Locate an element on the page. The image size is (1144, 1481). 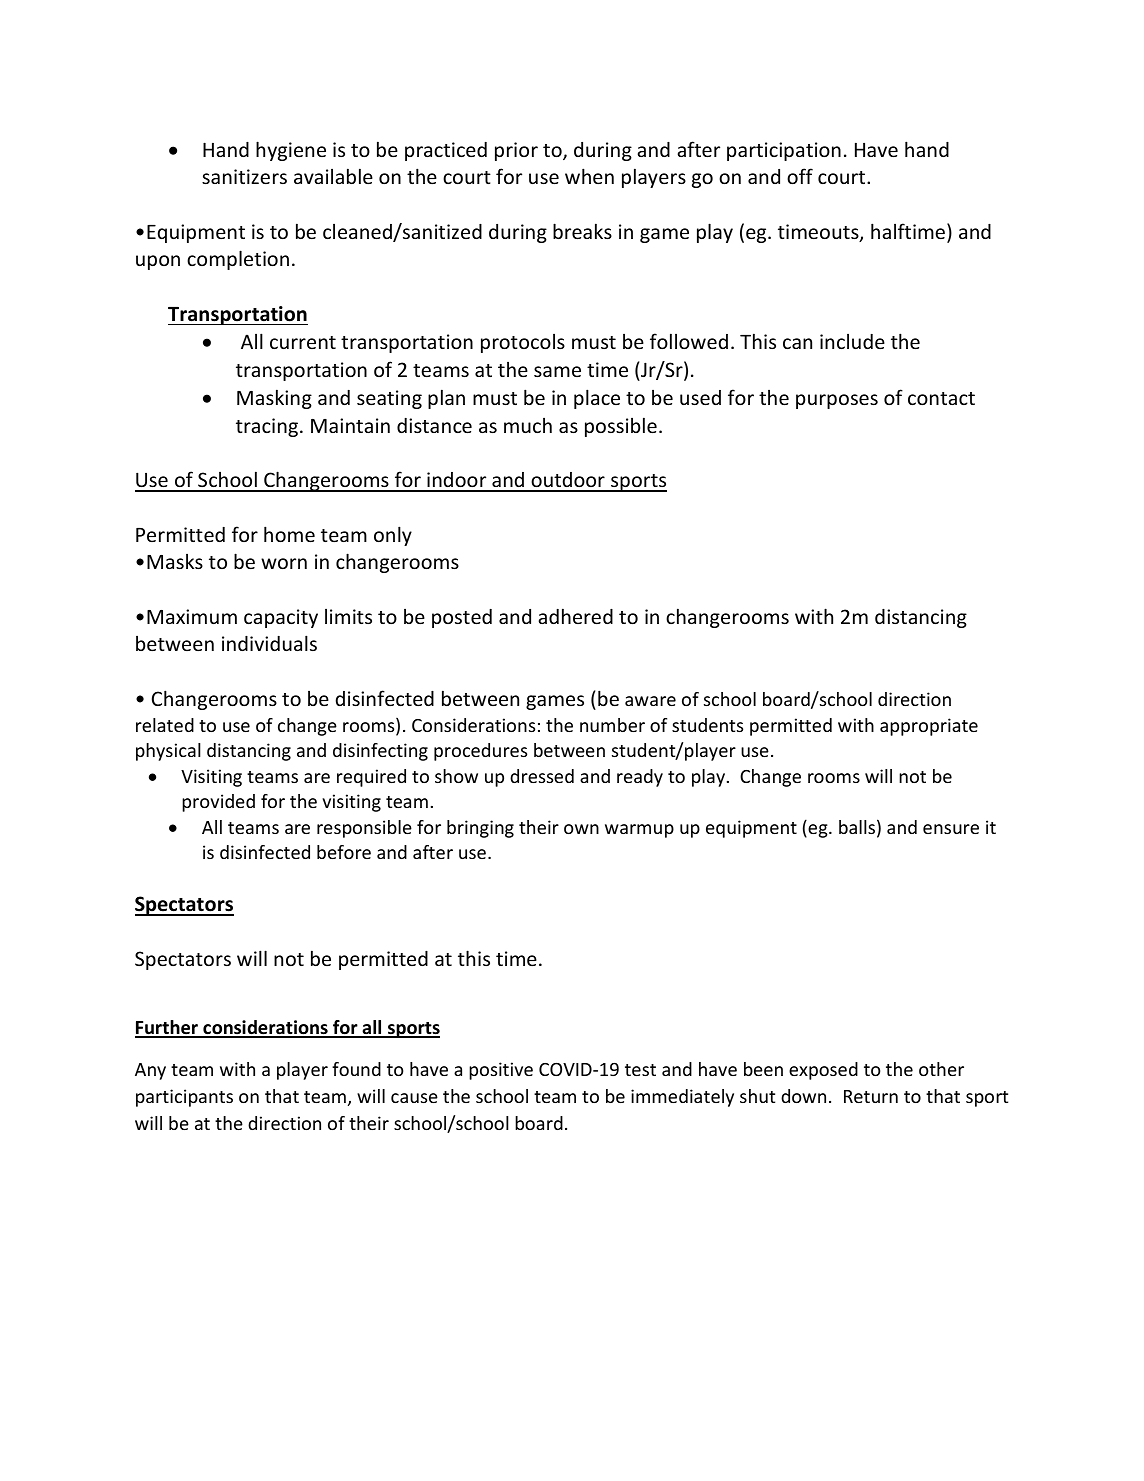
participants is located at coordinates (184, 1098).
